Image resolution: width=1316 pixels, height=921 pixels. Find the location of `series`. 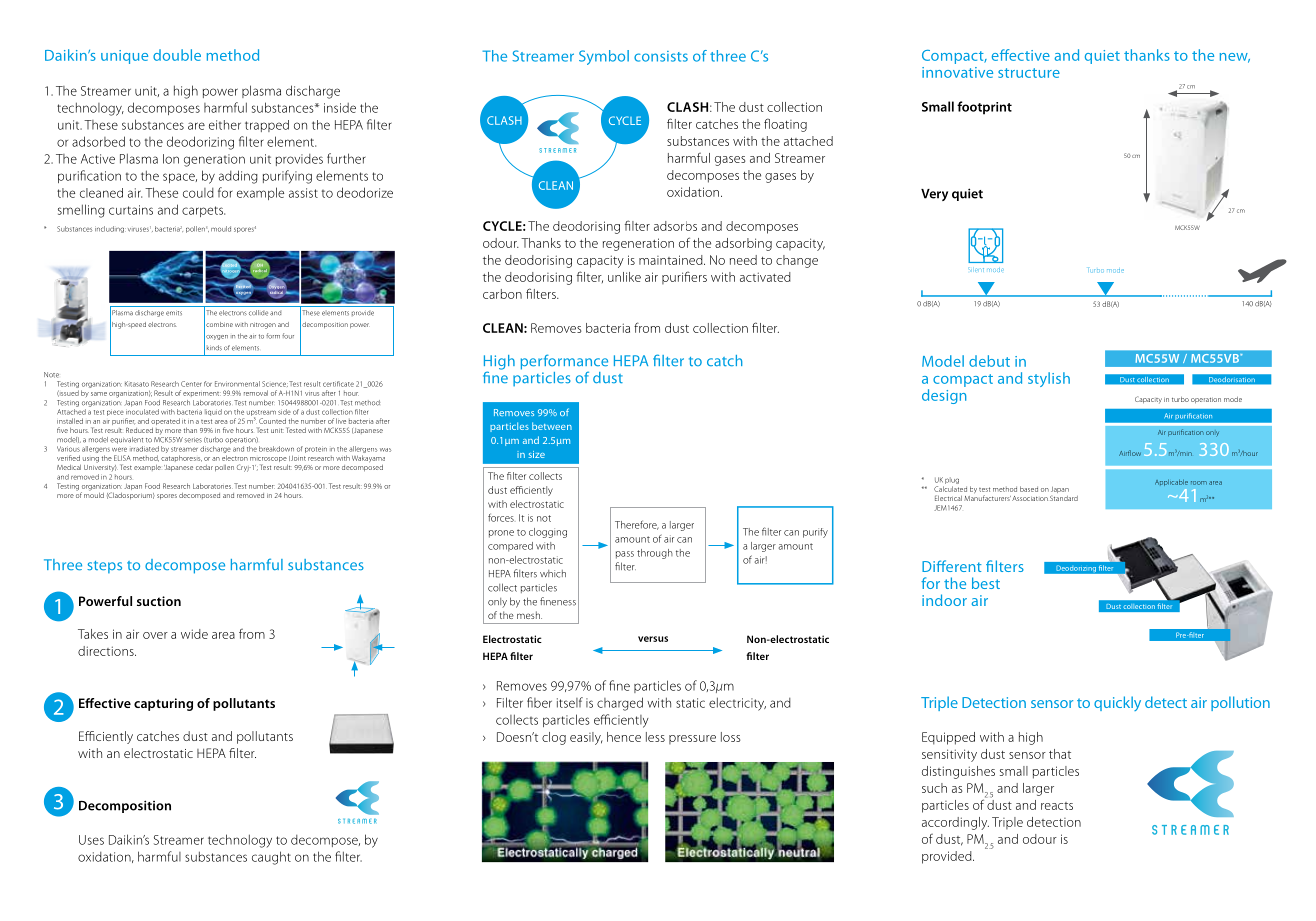

series is located at coordinates (193, 440).
